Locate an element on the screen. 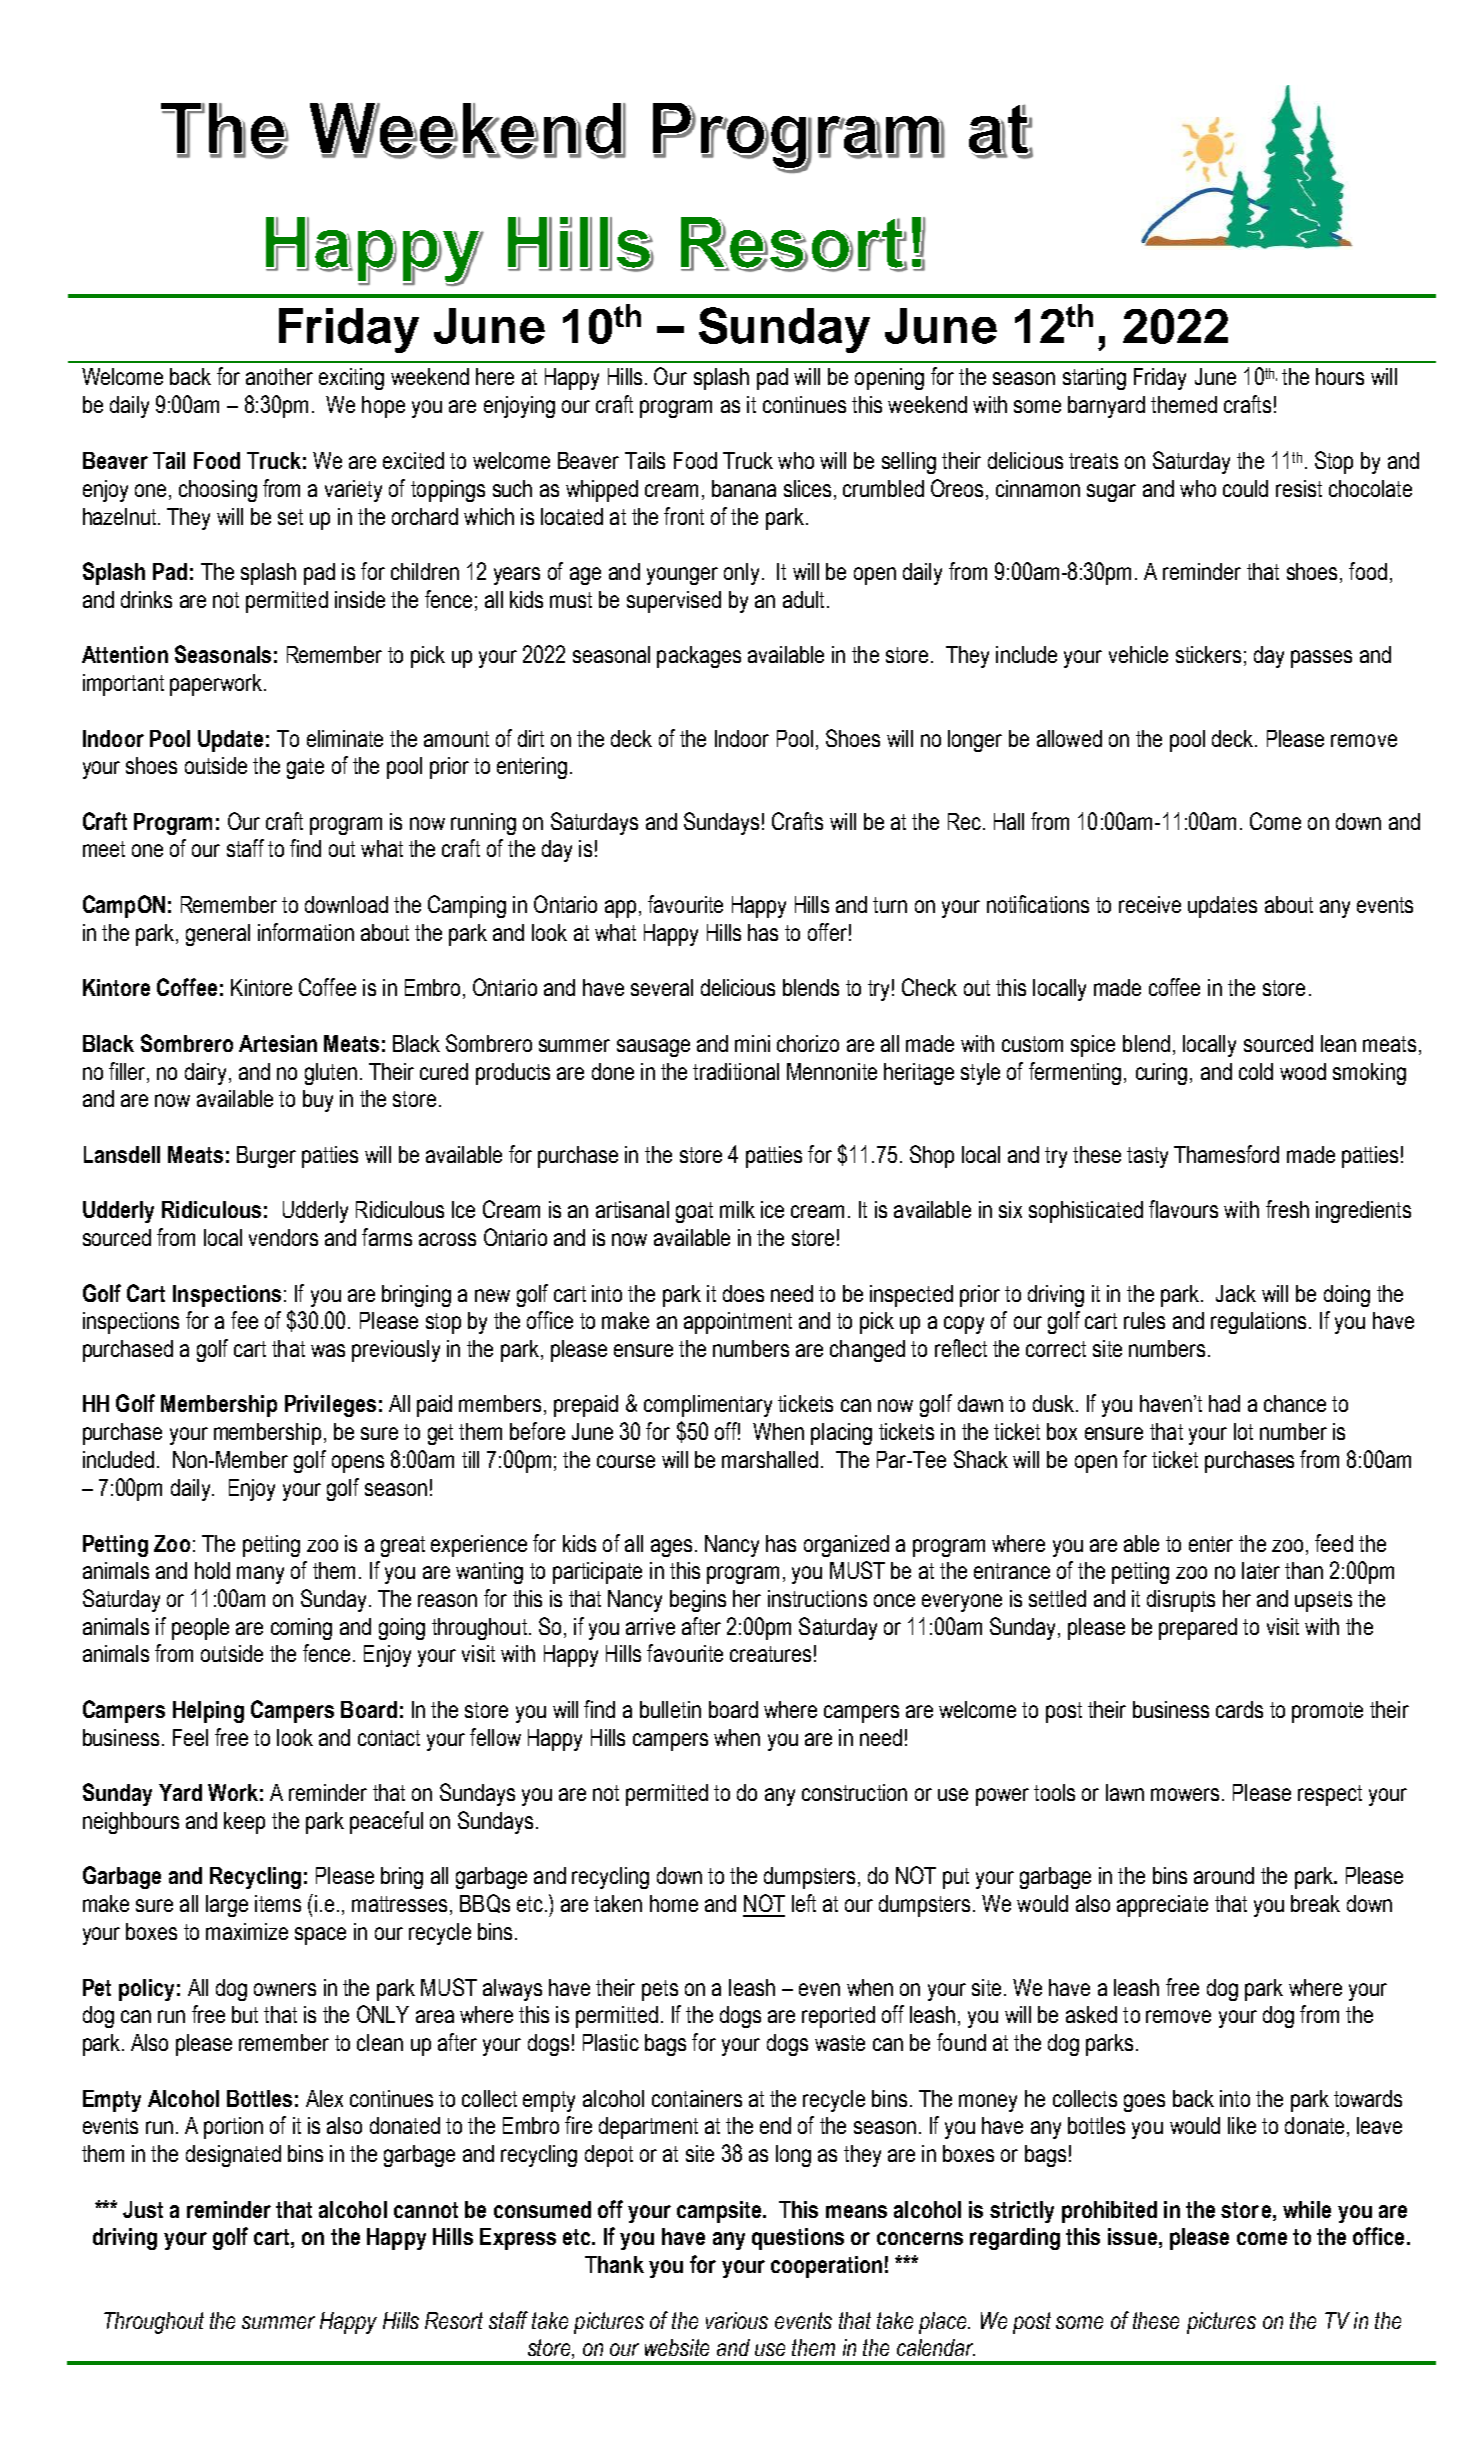  banana is located at coordinates (744, 488).
